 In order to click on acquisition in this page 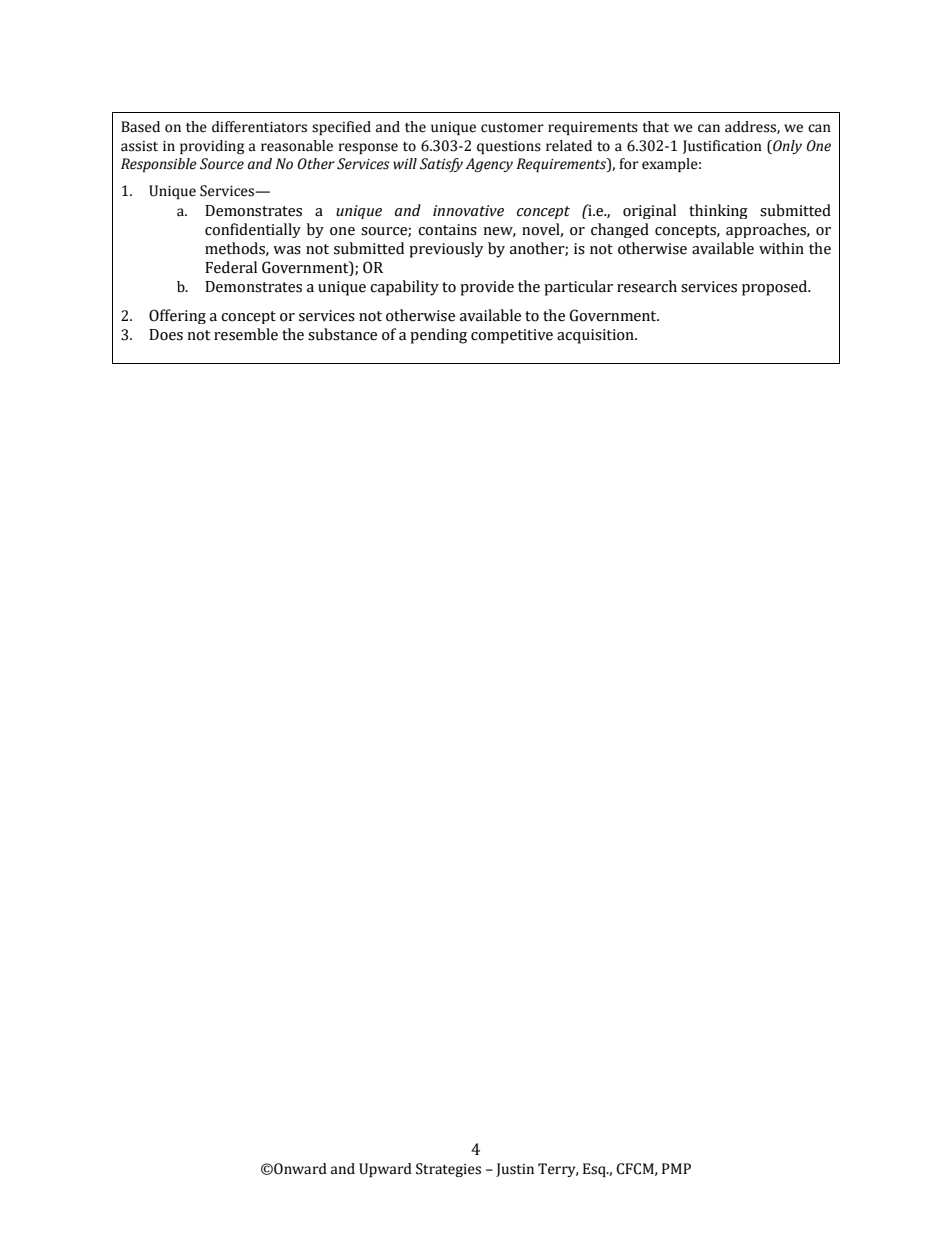, I will do `click(596, 336)`.
